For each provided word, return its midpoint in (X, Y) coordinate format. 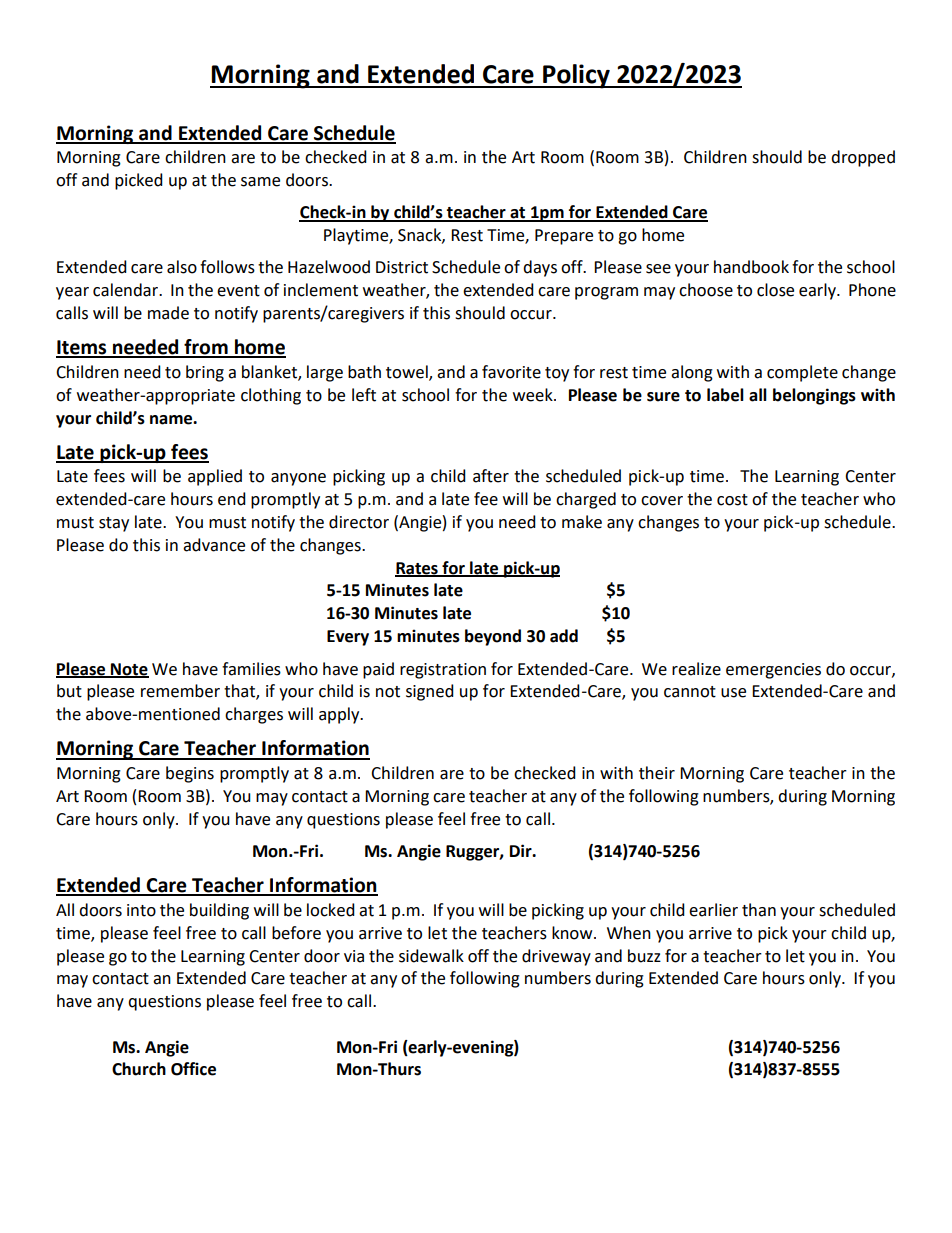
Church (139, 1069)
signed (430, 692)
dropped (863, 158)
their (657, 773)
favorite (511, 372)
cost (732, 500)
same (260, 182)
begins (190, 774)
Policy (576, 76)
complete (802, 373)
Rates (417, 569)
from (206, 348)
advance (214, 545)
